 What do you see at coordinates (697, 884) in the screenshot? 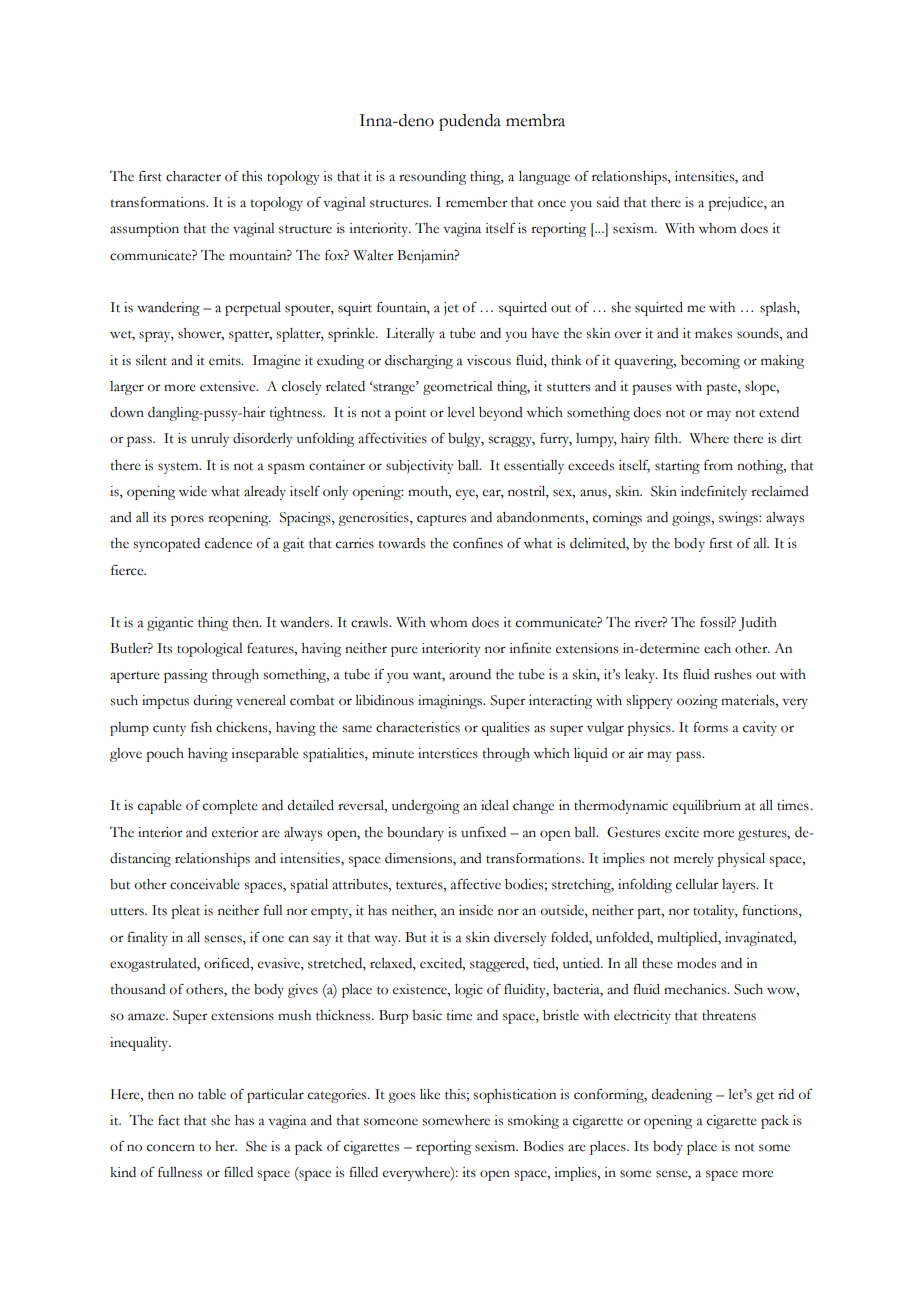
I see `cellular` at bounding box center [697, 884].
